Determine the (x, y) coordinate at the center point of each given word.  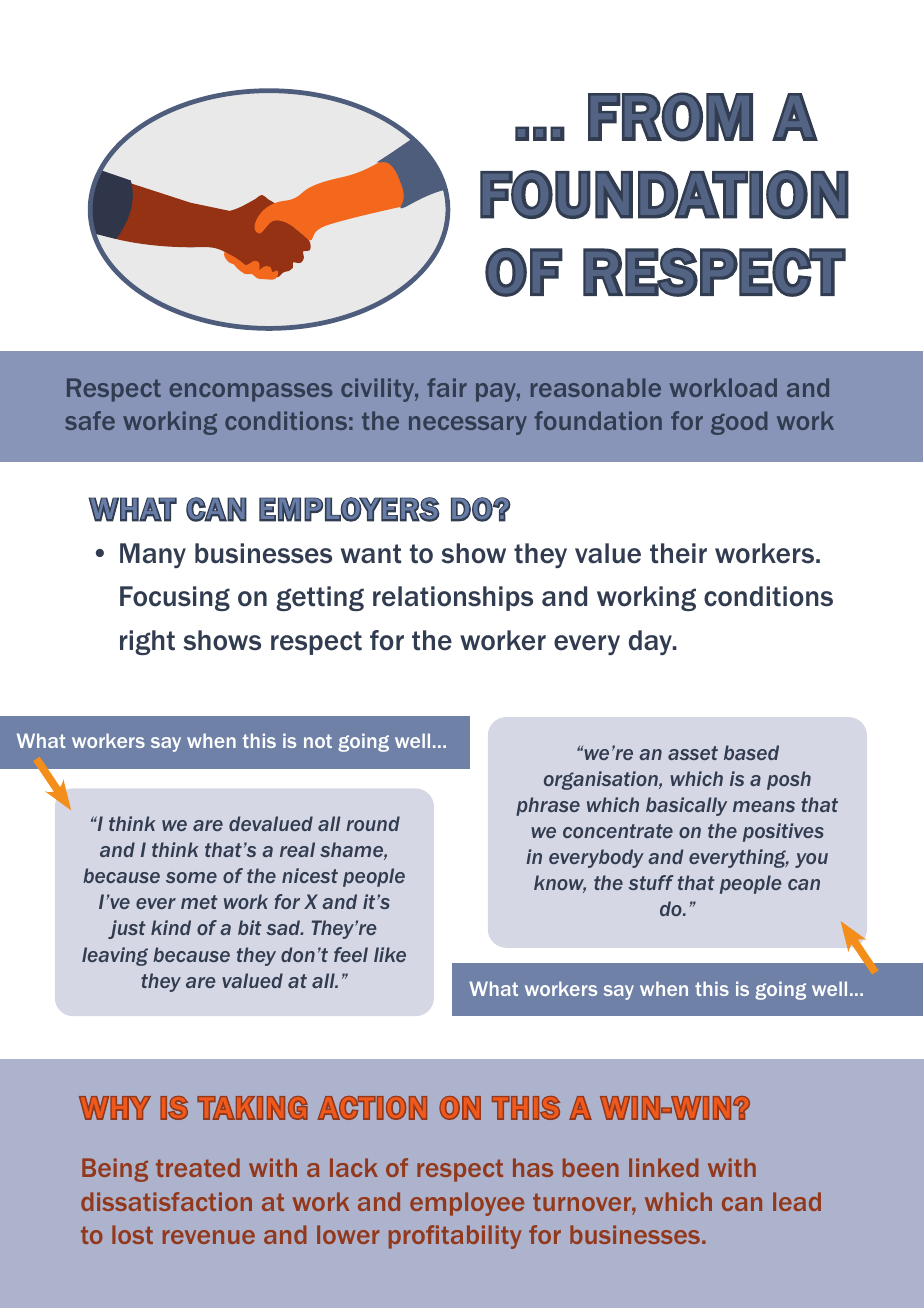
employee (467, 1204)
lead (797, 1201)
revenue (209, 1237)
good (739, 423)
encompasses (251, 392)
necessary (468, 425)
